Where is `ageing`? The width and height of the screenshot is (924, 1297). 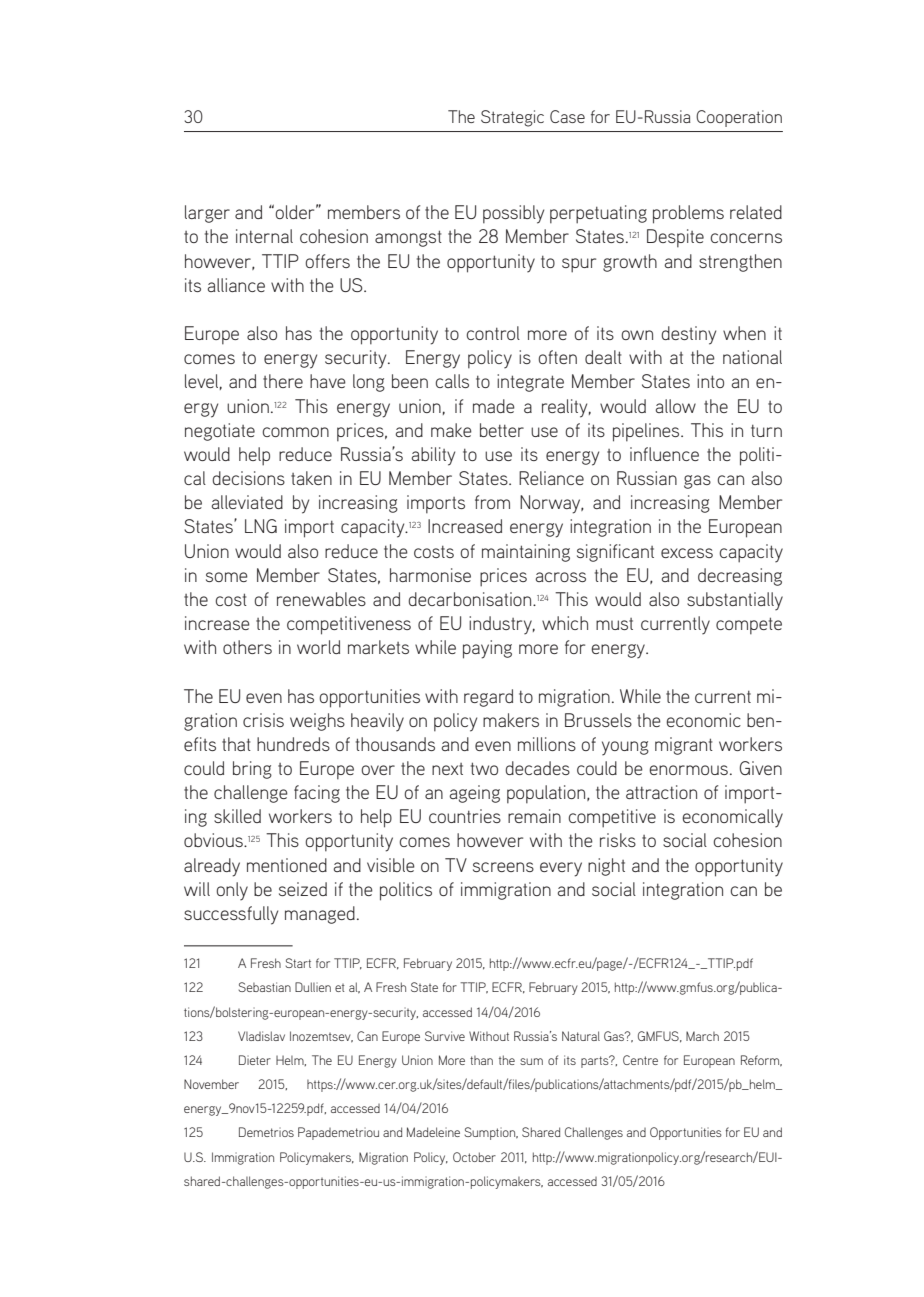
ageing is located at coordinates (474, 794).
